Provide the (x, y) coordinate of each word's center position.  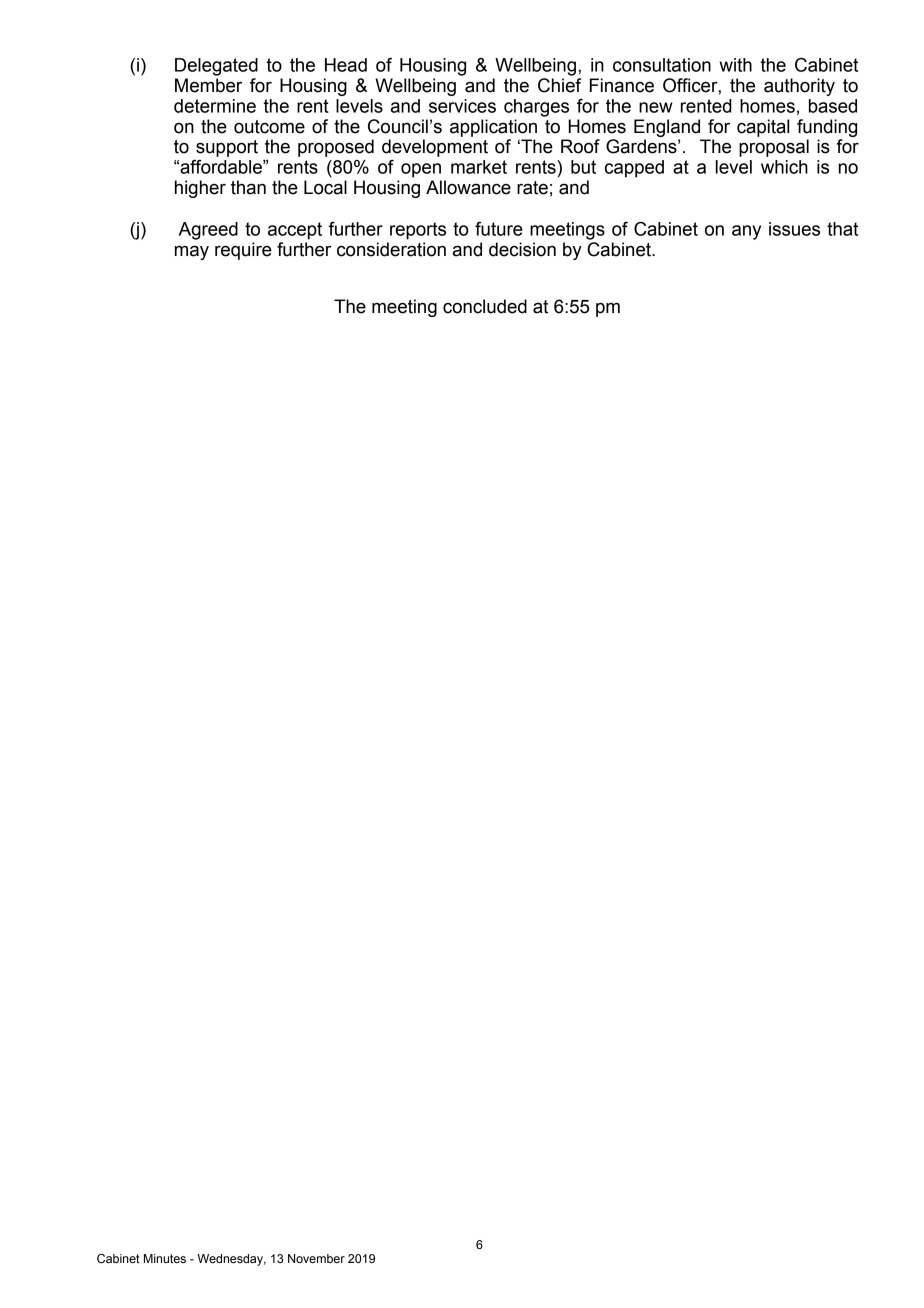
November (316, 1258)
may (192, 252)
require (243, 251)
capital (763, 128)
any (746, 232)
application (493, 128)
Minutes (165, 1258)
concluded (485, 306)
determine (215, 106)
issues (794, 229)
